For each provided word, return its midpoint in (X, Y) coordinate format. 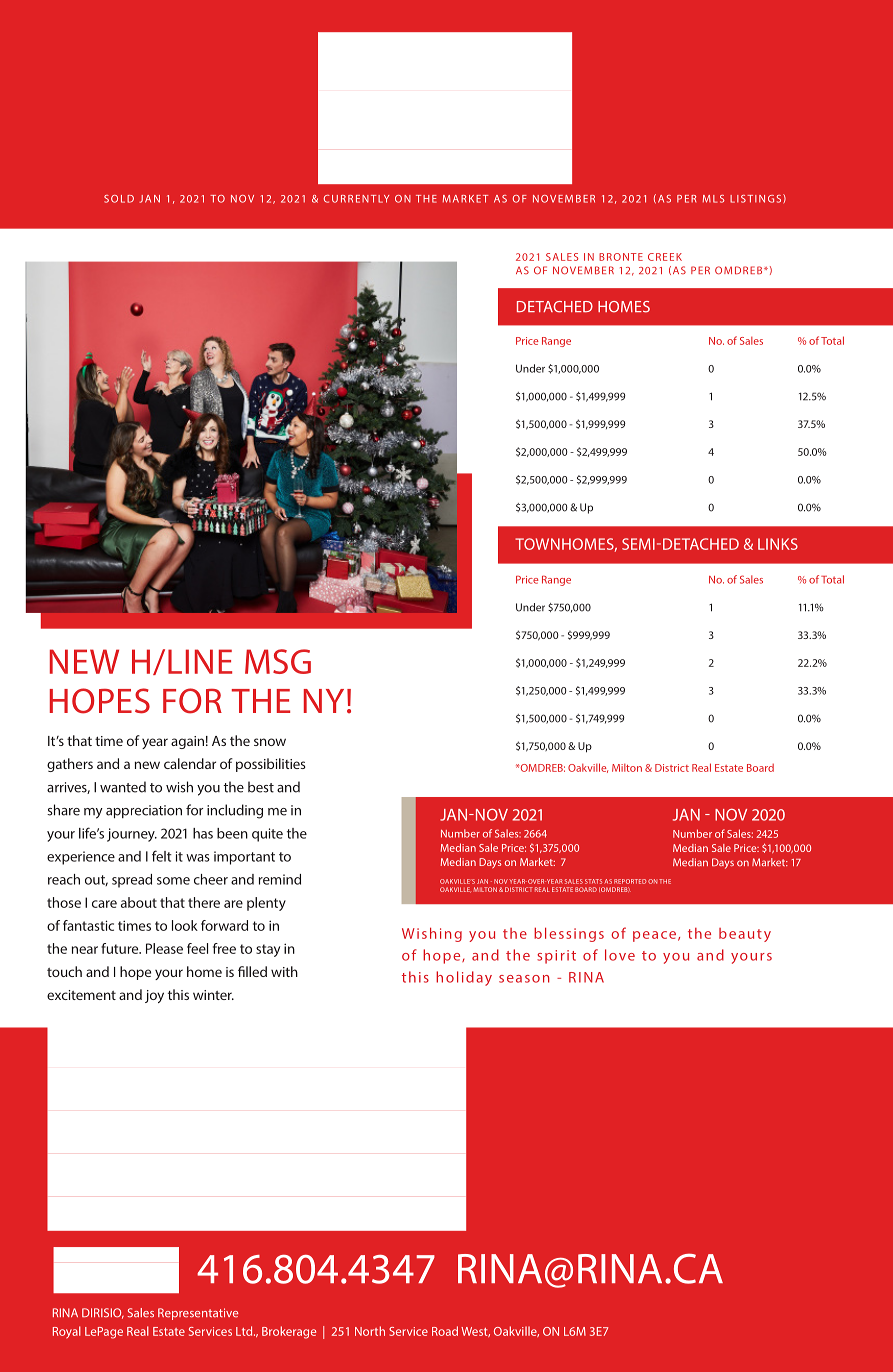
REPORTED (630, 881)
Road (445, 1331)
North (370, 1331)
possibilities (271, 765)
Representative (198, 1314)
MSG (278, 661)
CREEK (665, 257)
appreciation (144, 811)
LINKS (778, 544)
